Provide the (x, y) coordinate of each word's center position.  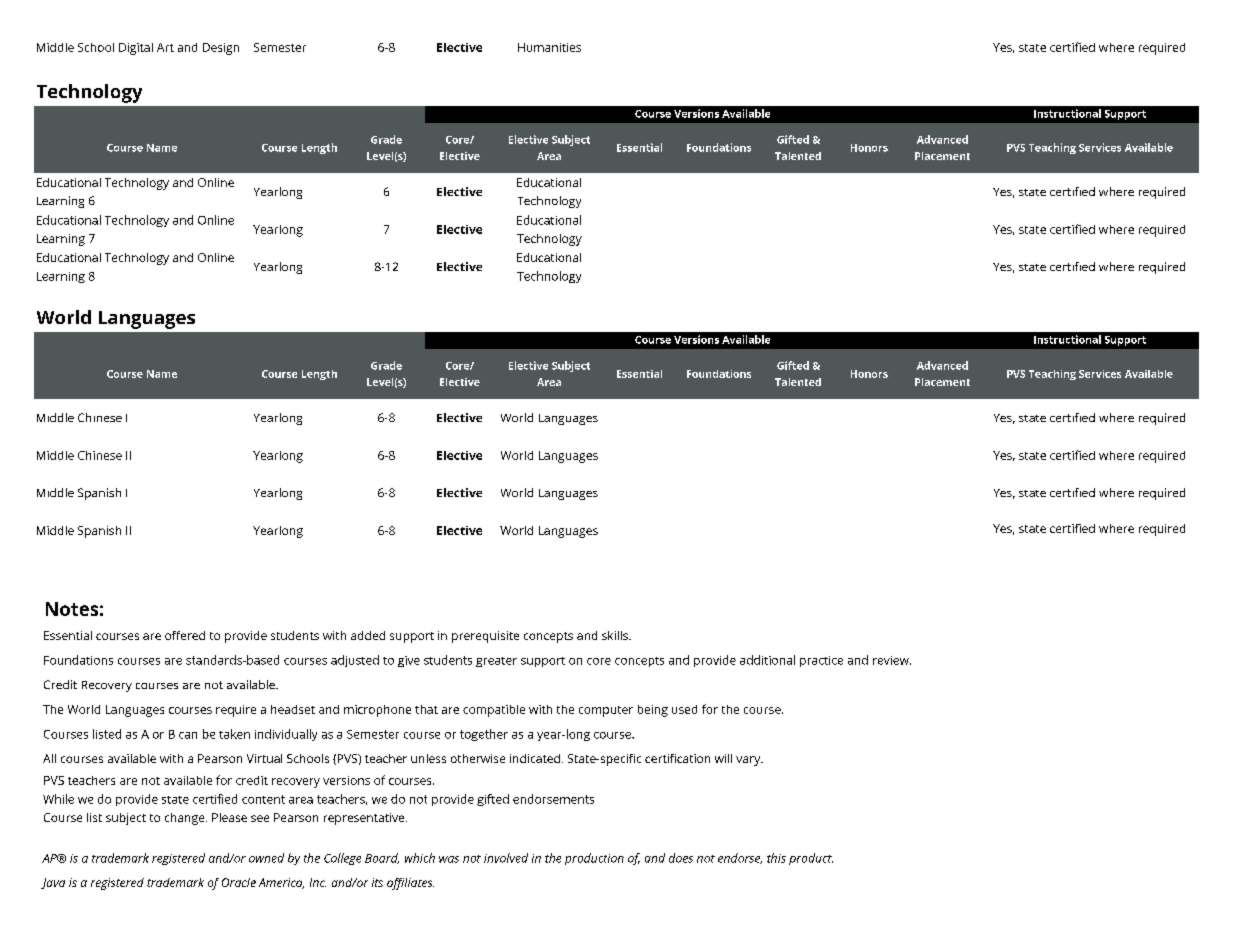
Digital (136, 49)
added (368, 635)
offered (185, 635)
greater (496, 662)
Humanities (549, 47)
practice (821, 661)
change (186, 819)
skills (616, 635)
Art (165, 47)
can (188, 735)
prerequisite (485, 637)
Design (221, 49)
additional (767, 660)
